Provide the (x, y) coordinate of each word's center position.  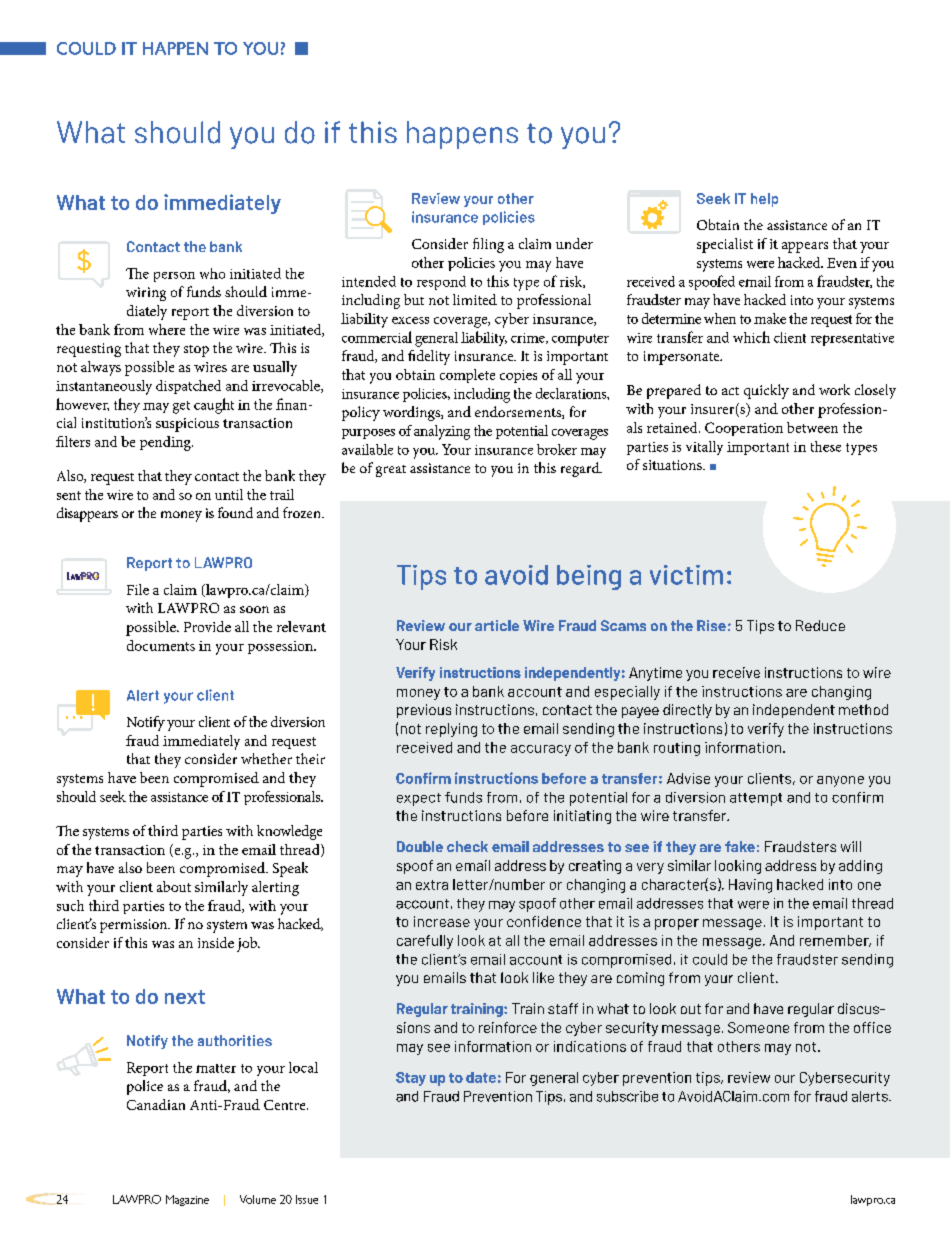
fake (740, 846)
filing (488, 245)
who (212, 273)
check (467, 846)
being (589, 577)
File (138, 589)
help (764, 200)
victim (686, 575)
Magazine (187, 1200)
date (481, 1077)
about (174, 886)
